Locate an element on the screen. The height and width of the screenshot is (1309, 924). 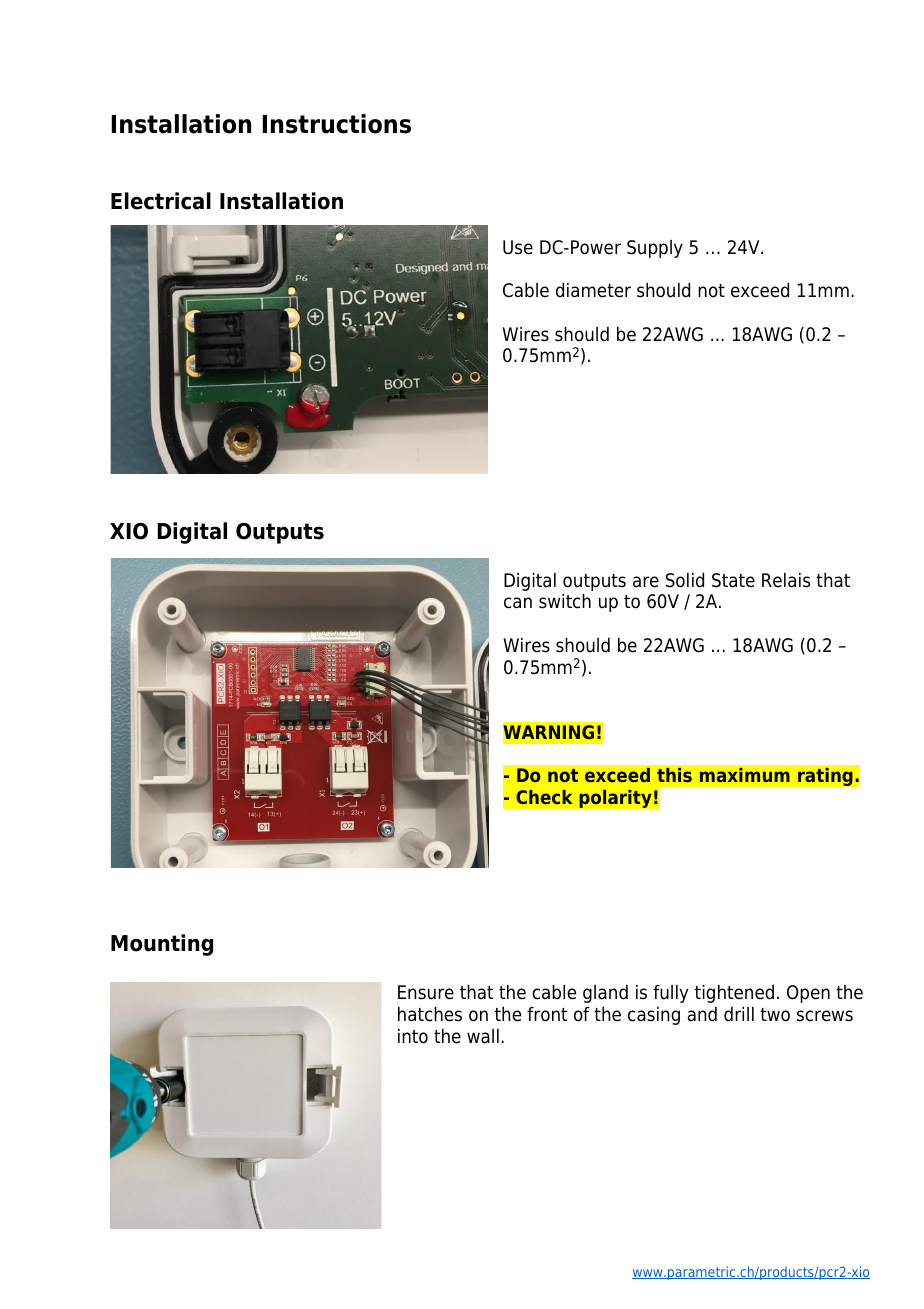
Instructions is located at coordinates (336, 124).
